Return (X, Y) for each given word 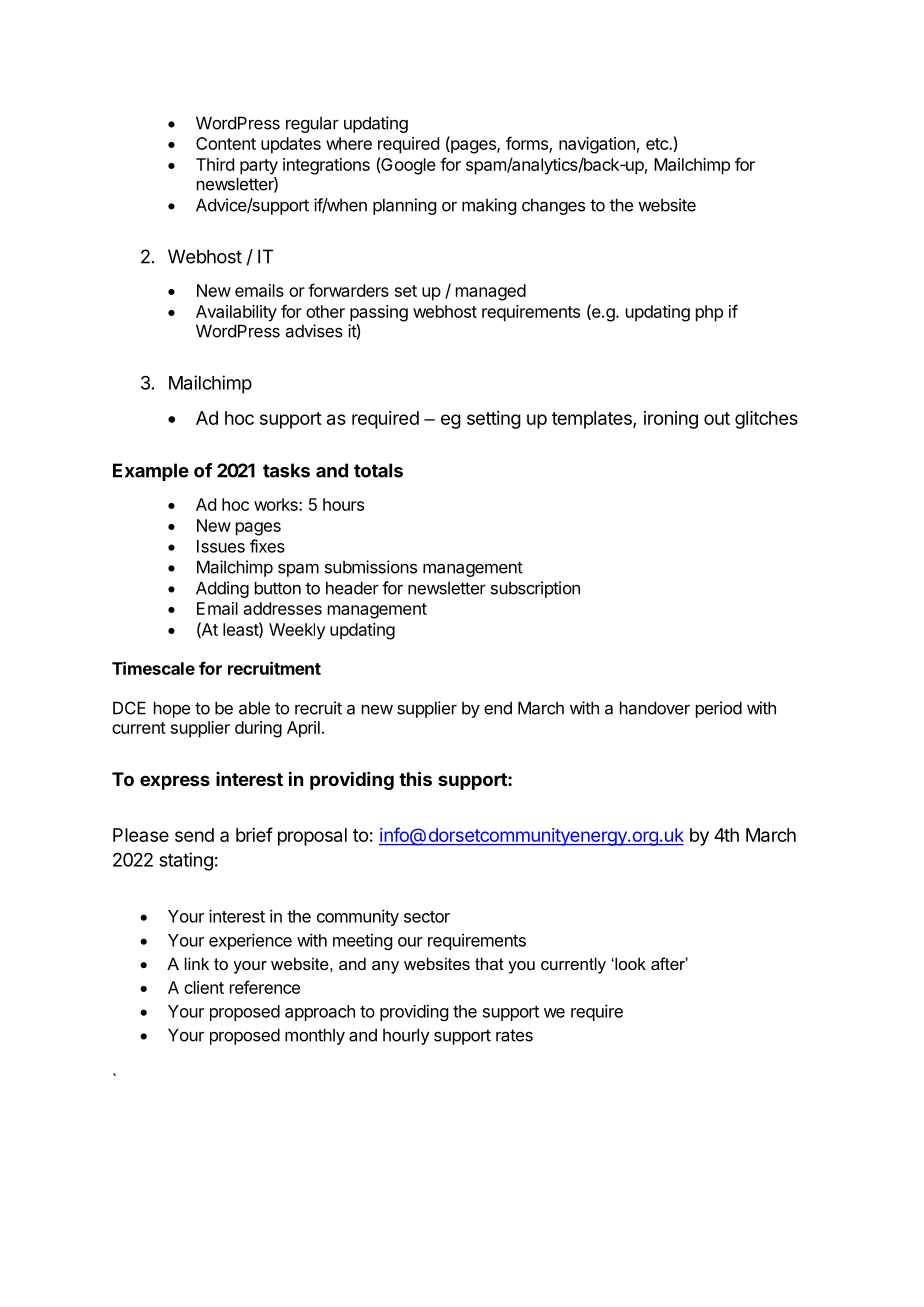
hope (172, 709)
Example (151, 472)
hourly (406, 1036)
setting (494, 420)
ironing (671, 420)
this (415, 778)
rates (514, 1035)
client (204, 987)
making (489, 206)
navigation (597, 145)
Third (215, 164)
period (719, 709)
